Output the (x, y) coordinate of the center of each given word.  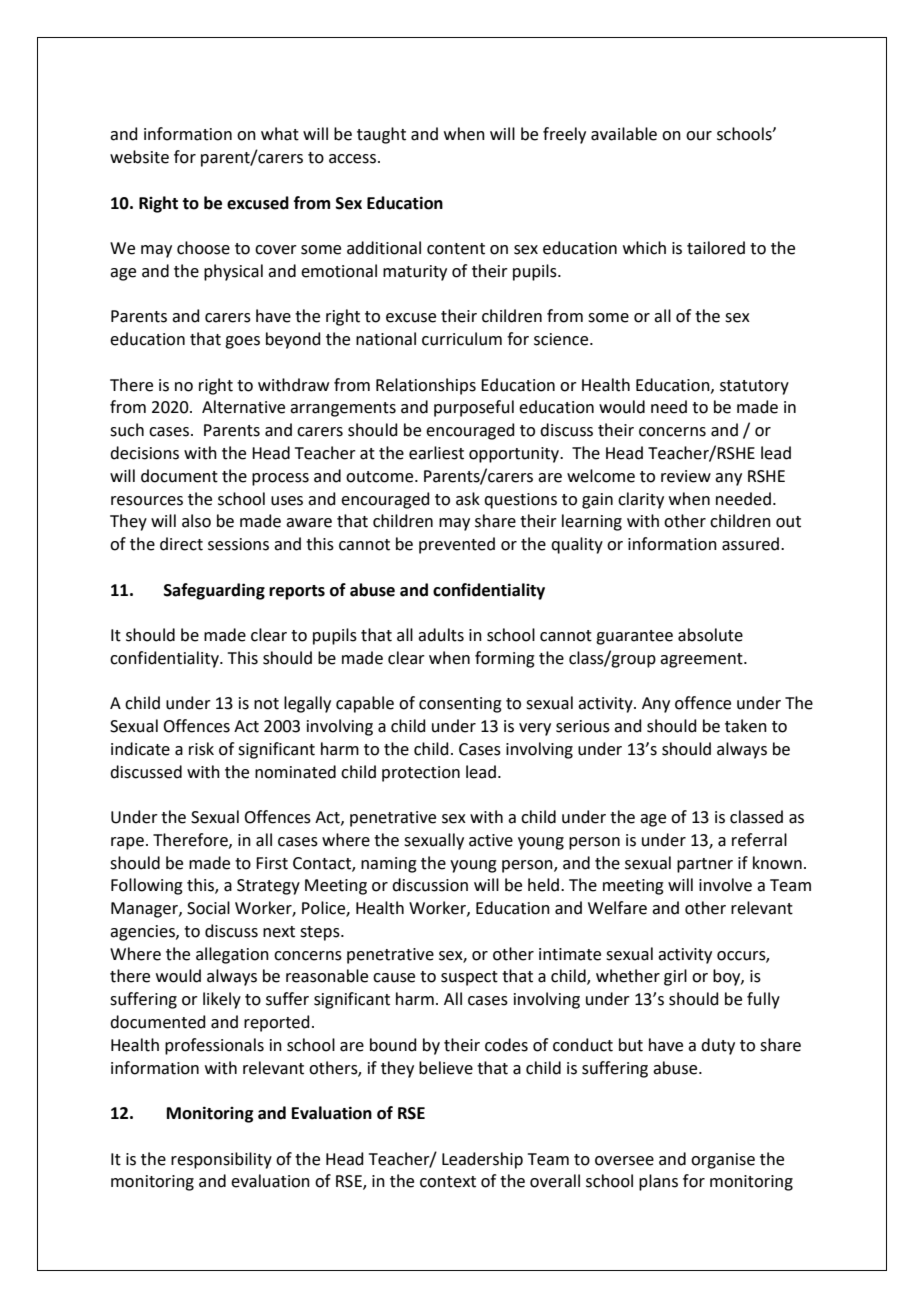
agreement (702, 660)
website (139, 157)
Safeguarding (214, 591)
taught (381, 135)
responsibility (221, 1160)
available (624, 134)
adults (441, 635)
